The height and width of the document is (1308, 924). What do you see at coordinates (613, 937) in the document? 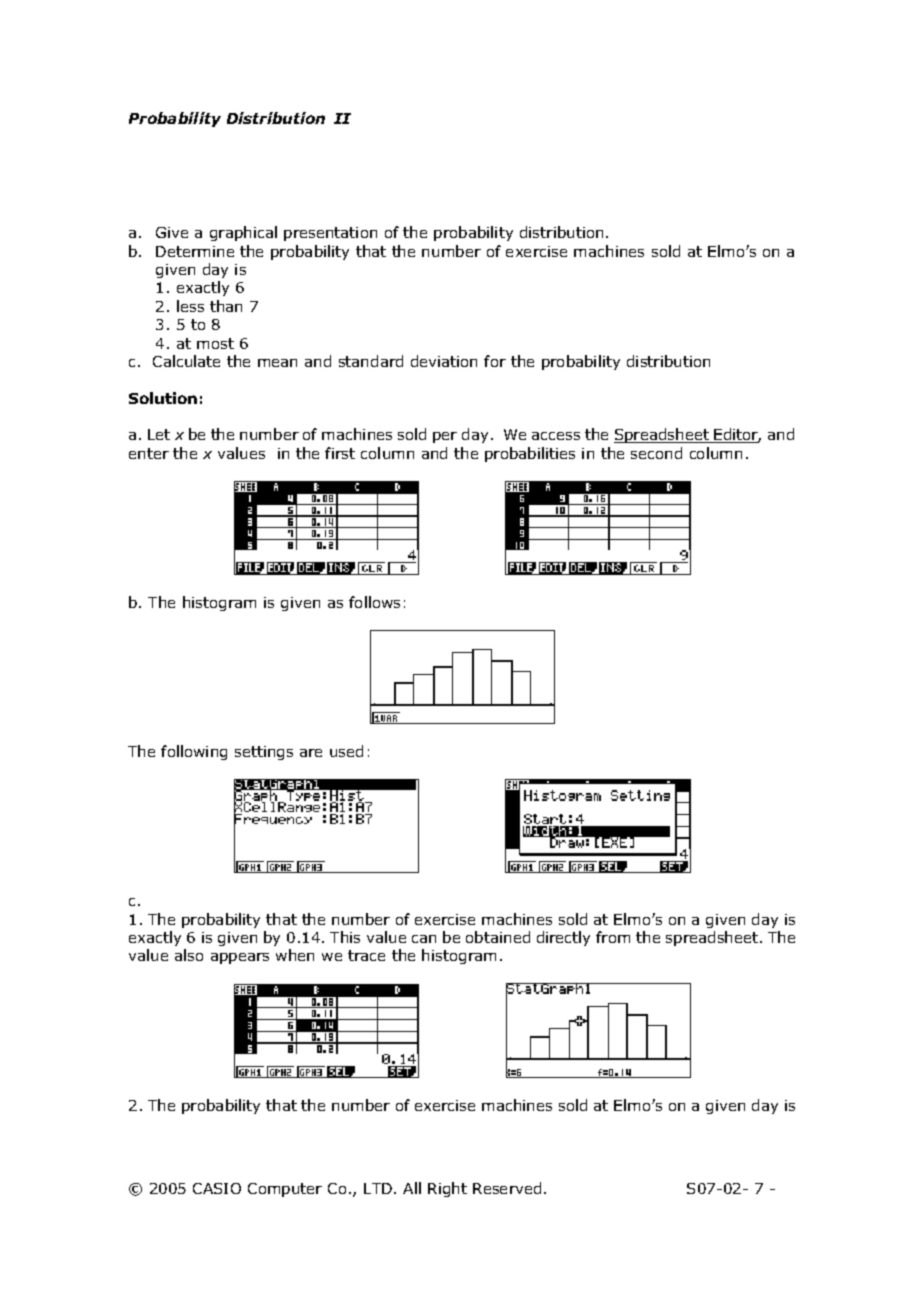
I see `from` at bounding box center [613, 937].
